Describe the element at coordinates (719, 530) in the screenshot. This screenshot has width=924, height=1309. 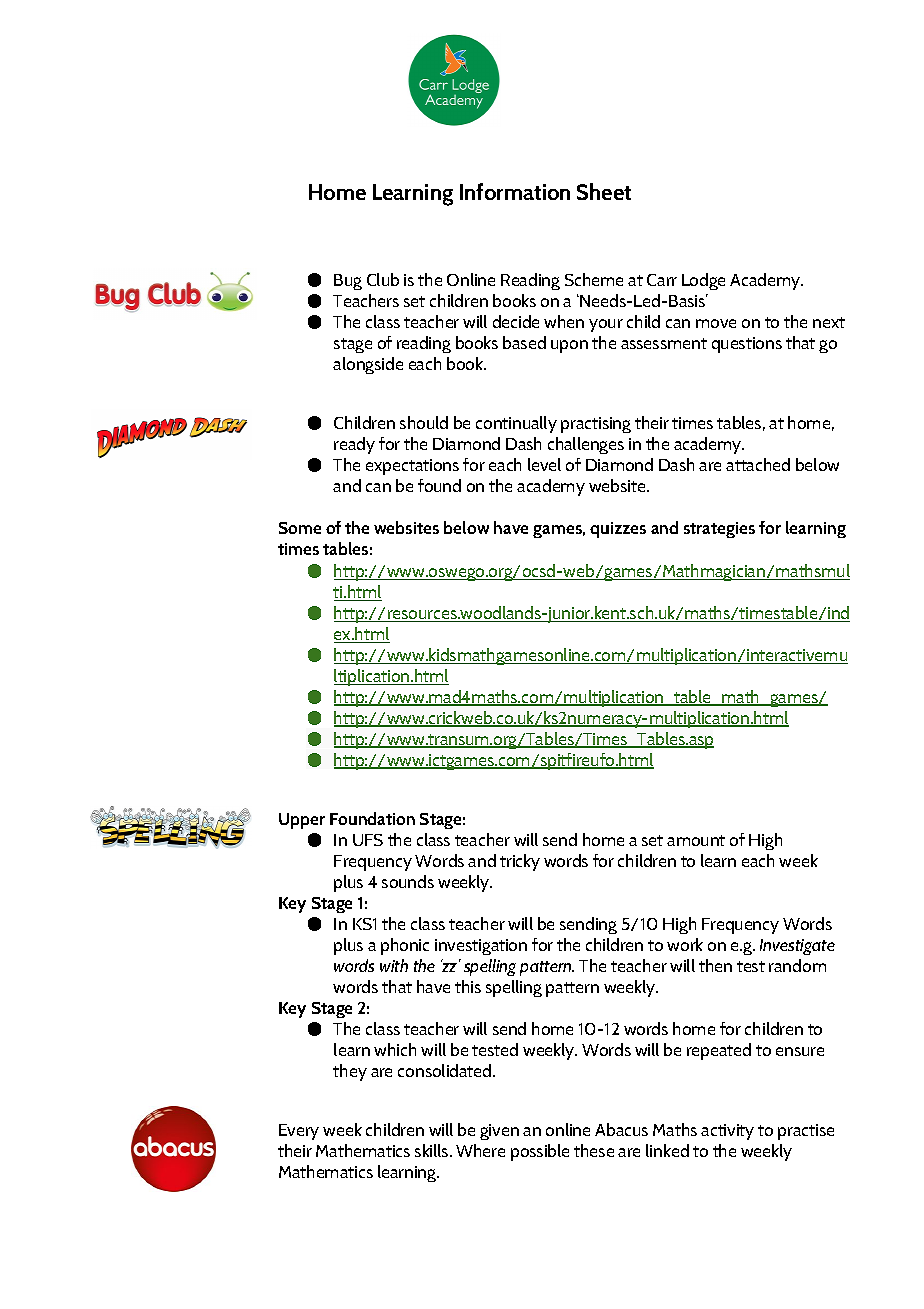
I see `strategies` at that location.
